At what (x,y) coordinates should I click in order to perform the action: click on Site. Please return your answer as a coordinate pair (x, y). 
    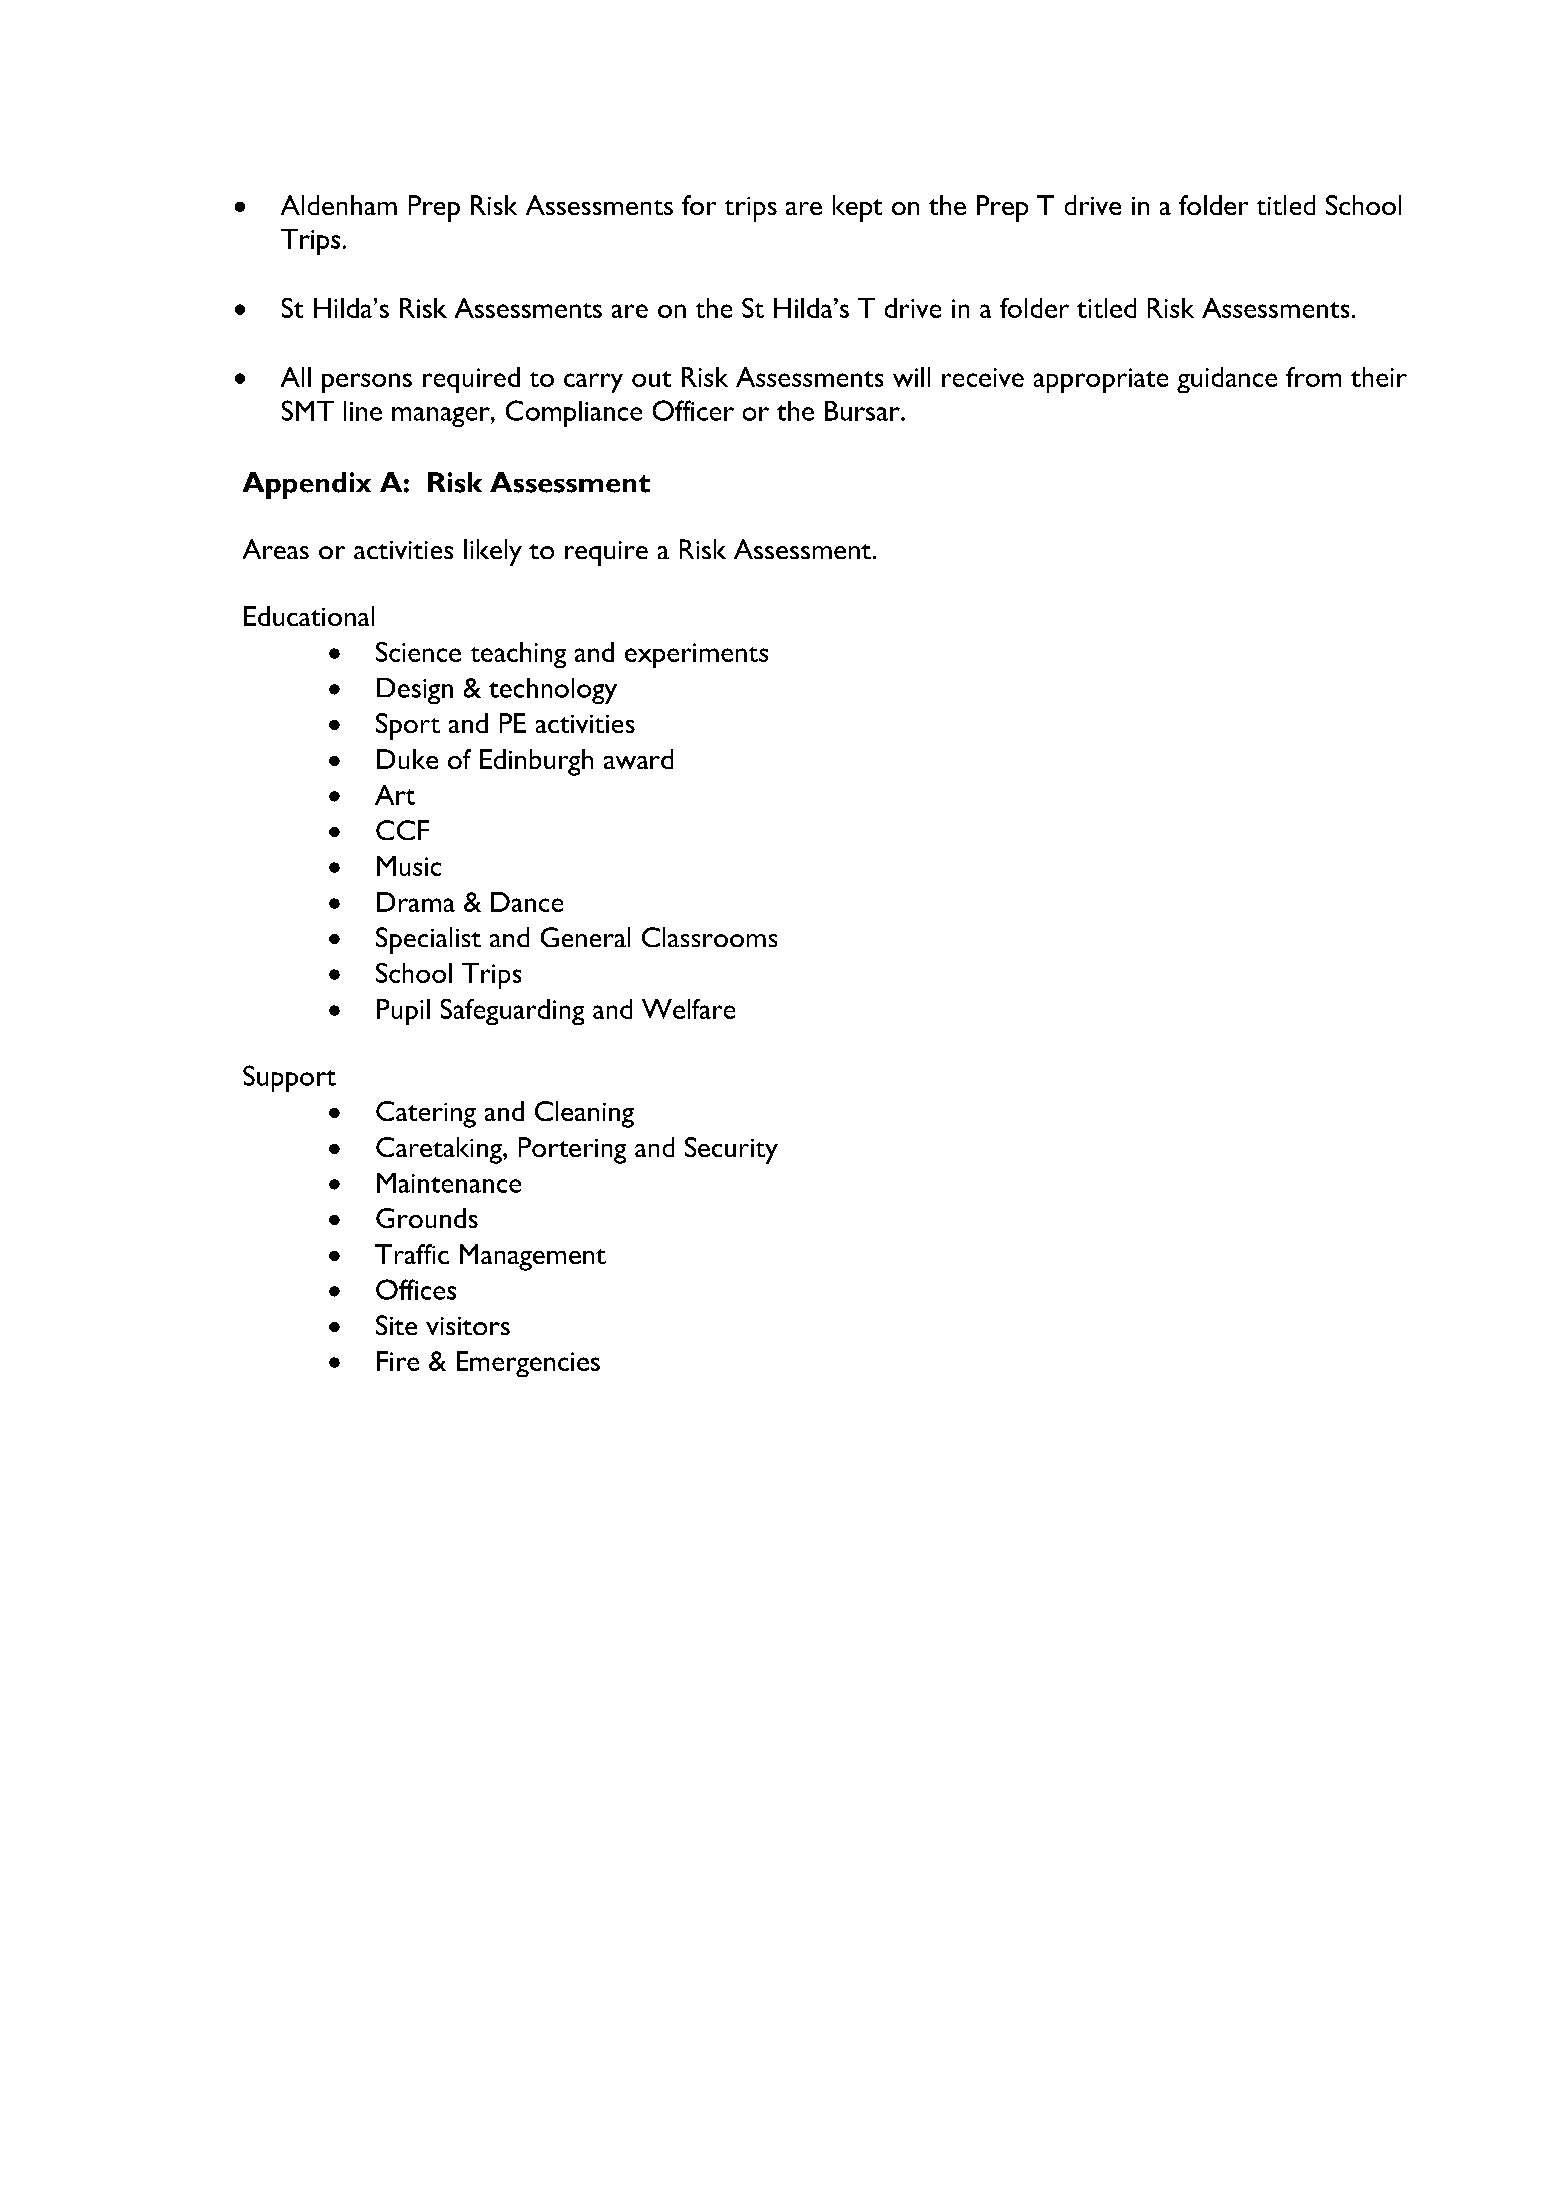
    Looking at the image, I should click on (396, 1325).
